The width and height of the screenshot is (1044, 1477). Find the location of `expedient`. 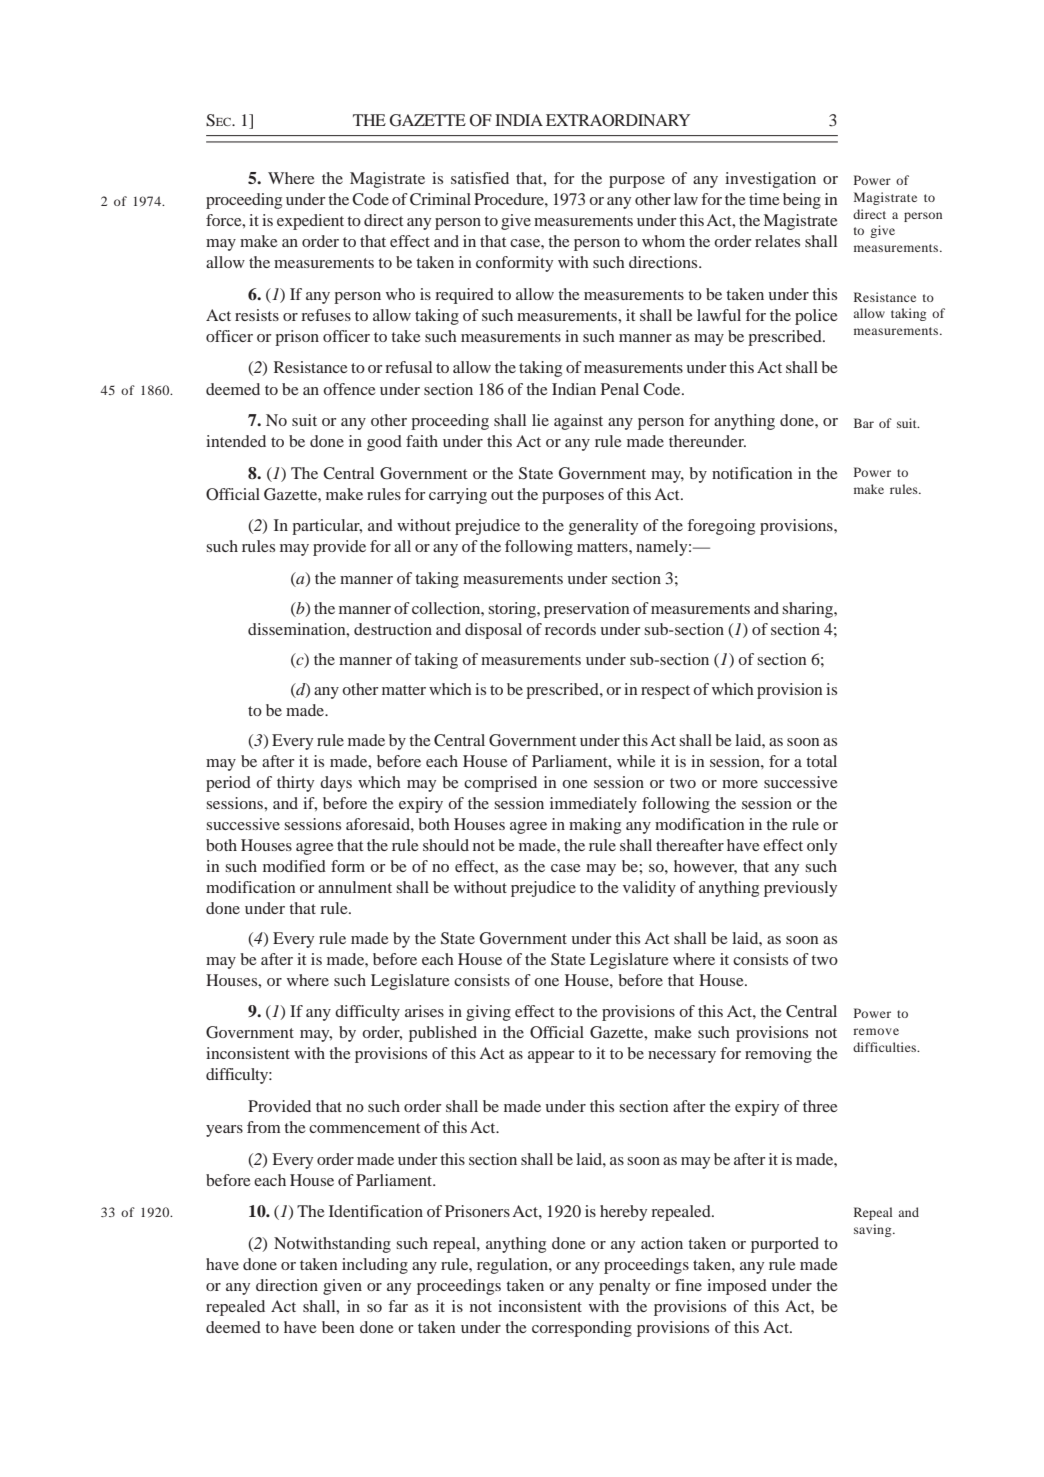

expedient is located at coordinates (310, 222).
